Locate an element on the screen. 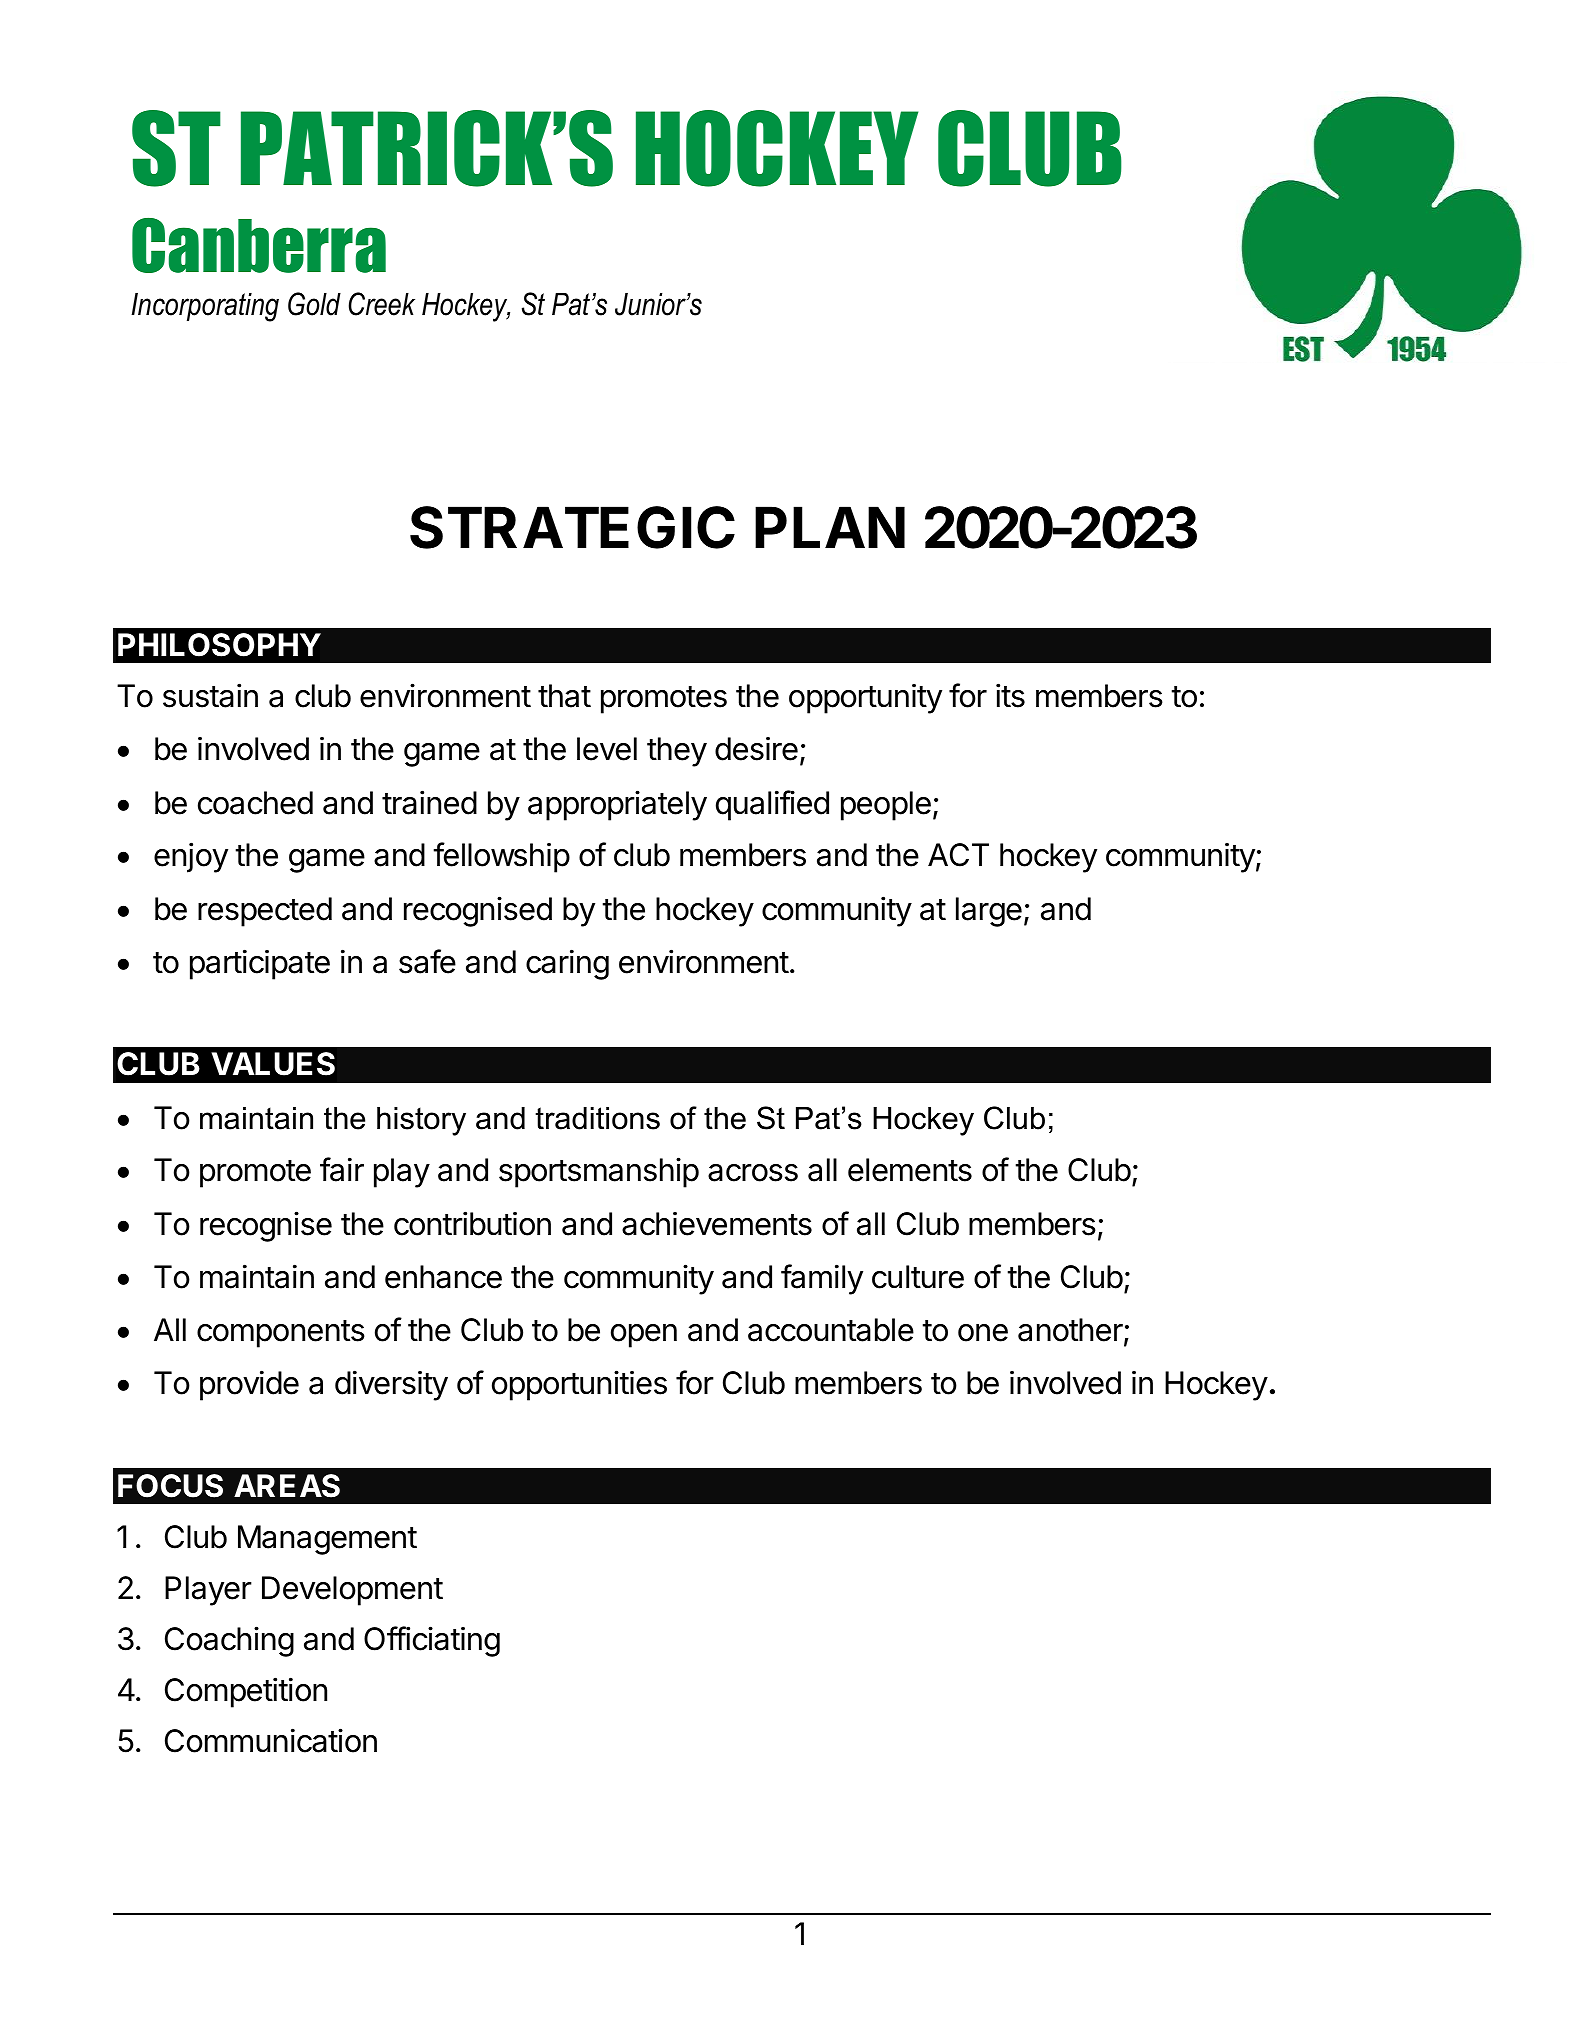 The image size is (1580, 2044). caring is located at coordinates (567, 964).
